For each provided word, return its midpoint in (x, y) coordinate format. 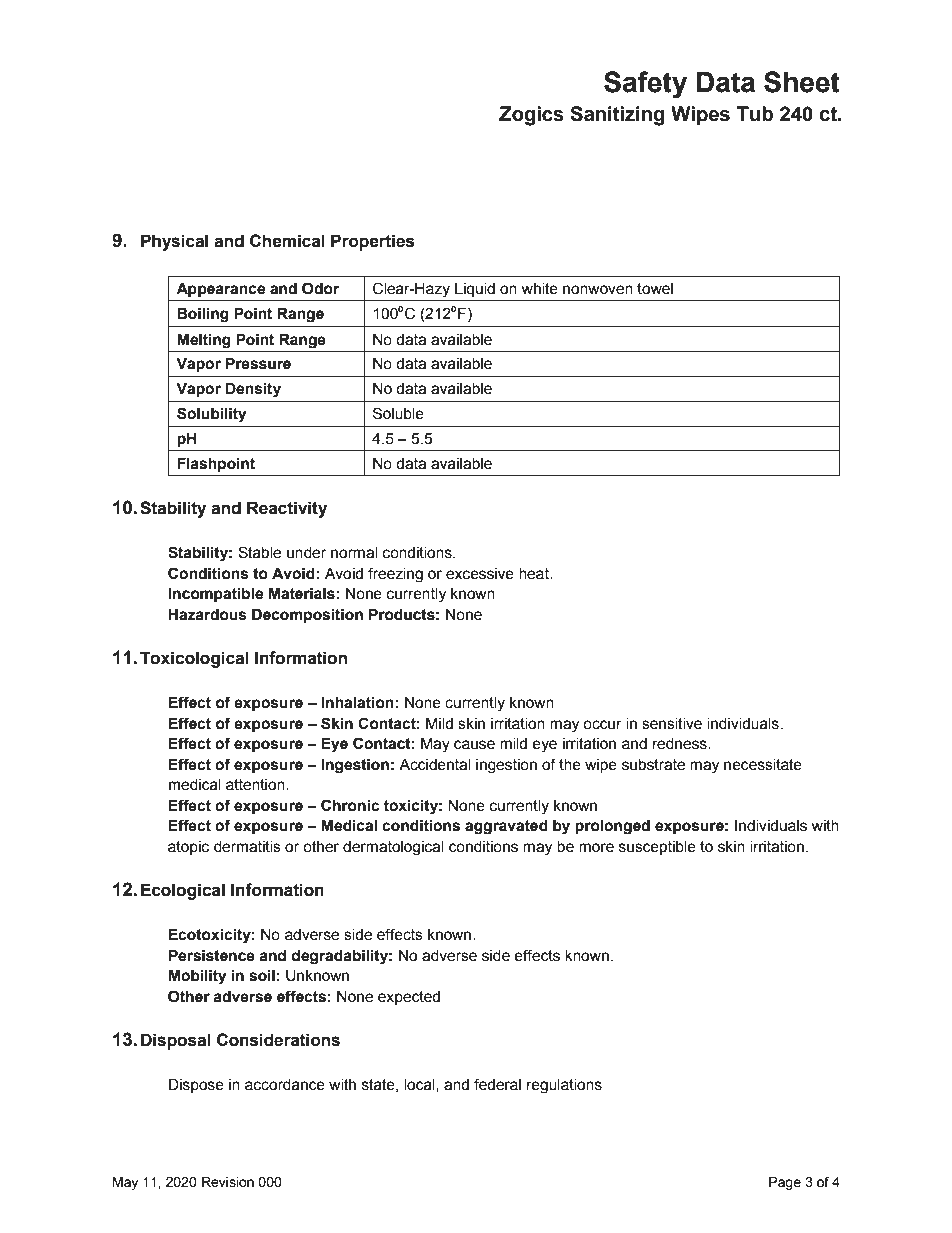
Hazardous (207, 615)
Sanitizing (617, 116)
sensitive (672, 724)
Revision (228, 1182)
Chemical (287, 241)
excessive (480, 574)
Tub (755, 114)
